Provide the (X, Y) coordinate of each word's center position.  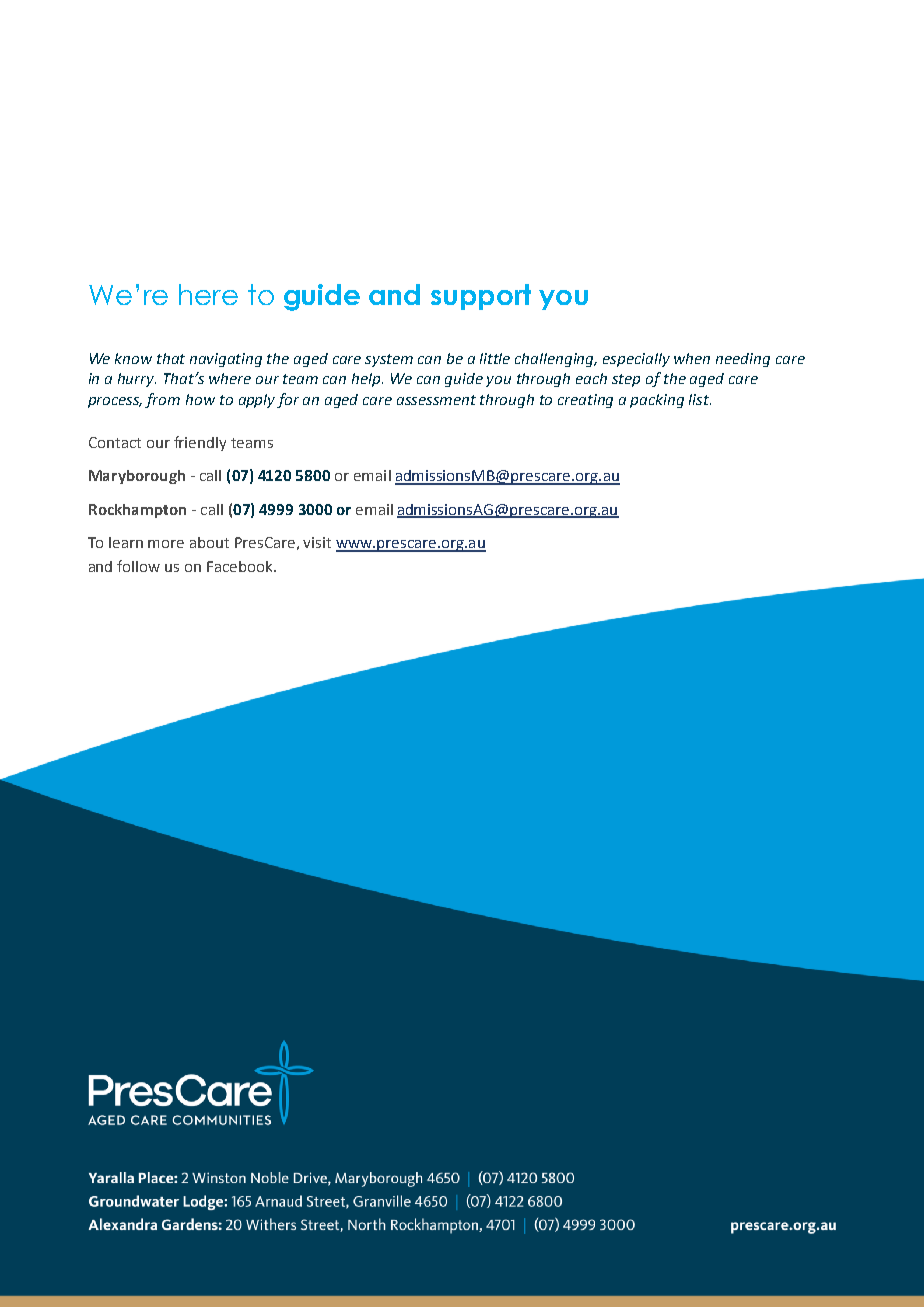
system (389, 360)
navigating (226, 360)
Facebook (241, 566)
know (133, 358)
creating (585, 401)
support (481, 297)
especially (636, 360)
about (209, 542)
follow (138, 566)
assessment (436, 400)
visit (317, 542)
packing (657, 401)
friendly (200, 443)
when (692, 358)
